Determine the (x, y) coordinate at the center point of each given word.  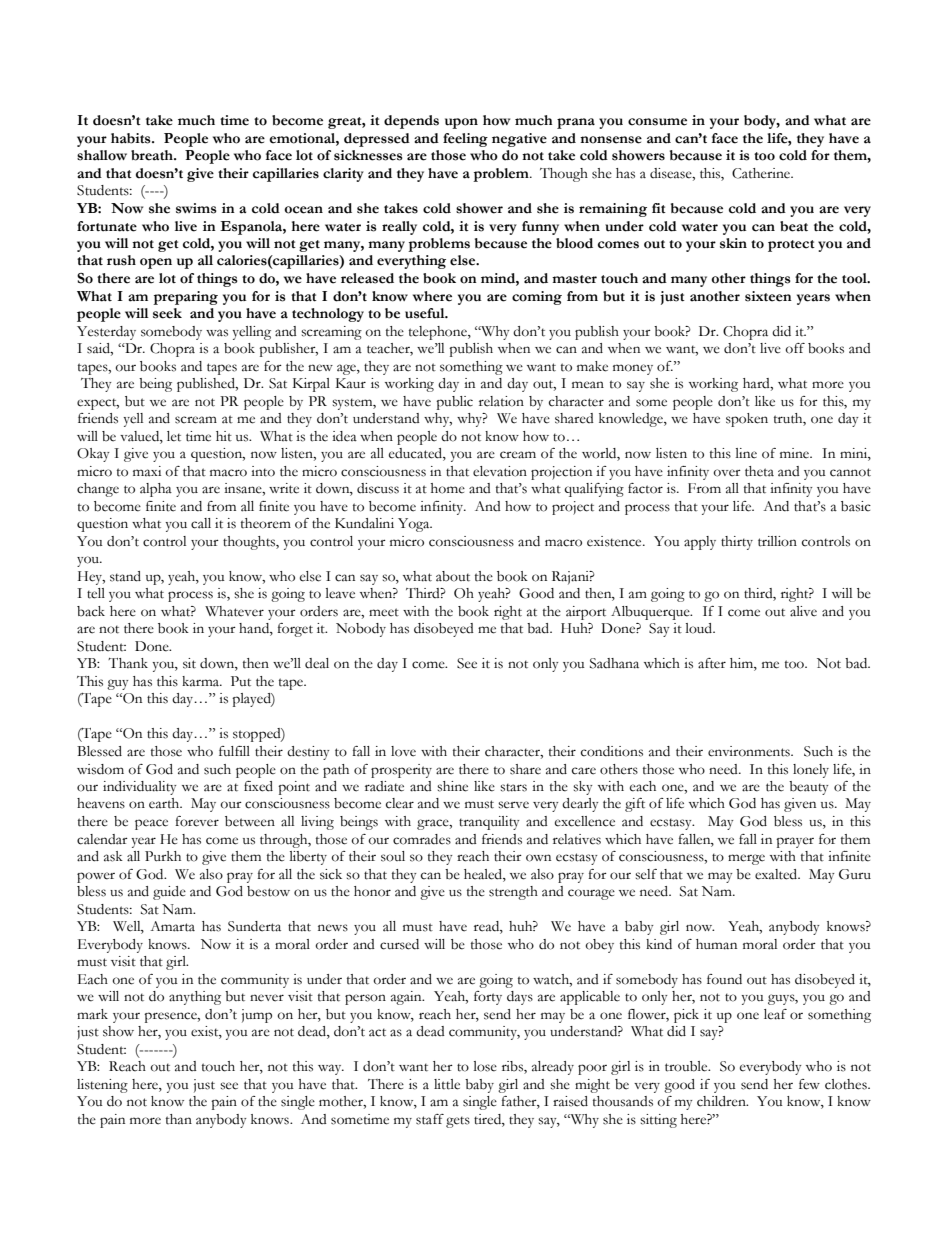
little (447, 1084)
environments (750, 751)
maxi (147, 471)
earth (165, 803)
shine (452, 786)
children (722, 1101)
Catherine (762, 173)
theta (759, 471)
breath (153, 155)
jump (257, 1016)
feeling (465, 140)
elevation (500, 471)
